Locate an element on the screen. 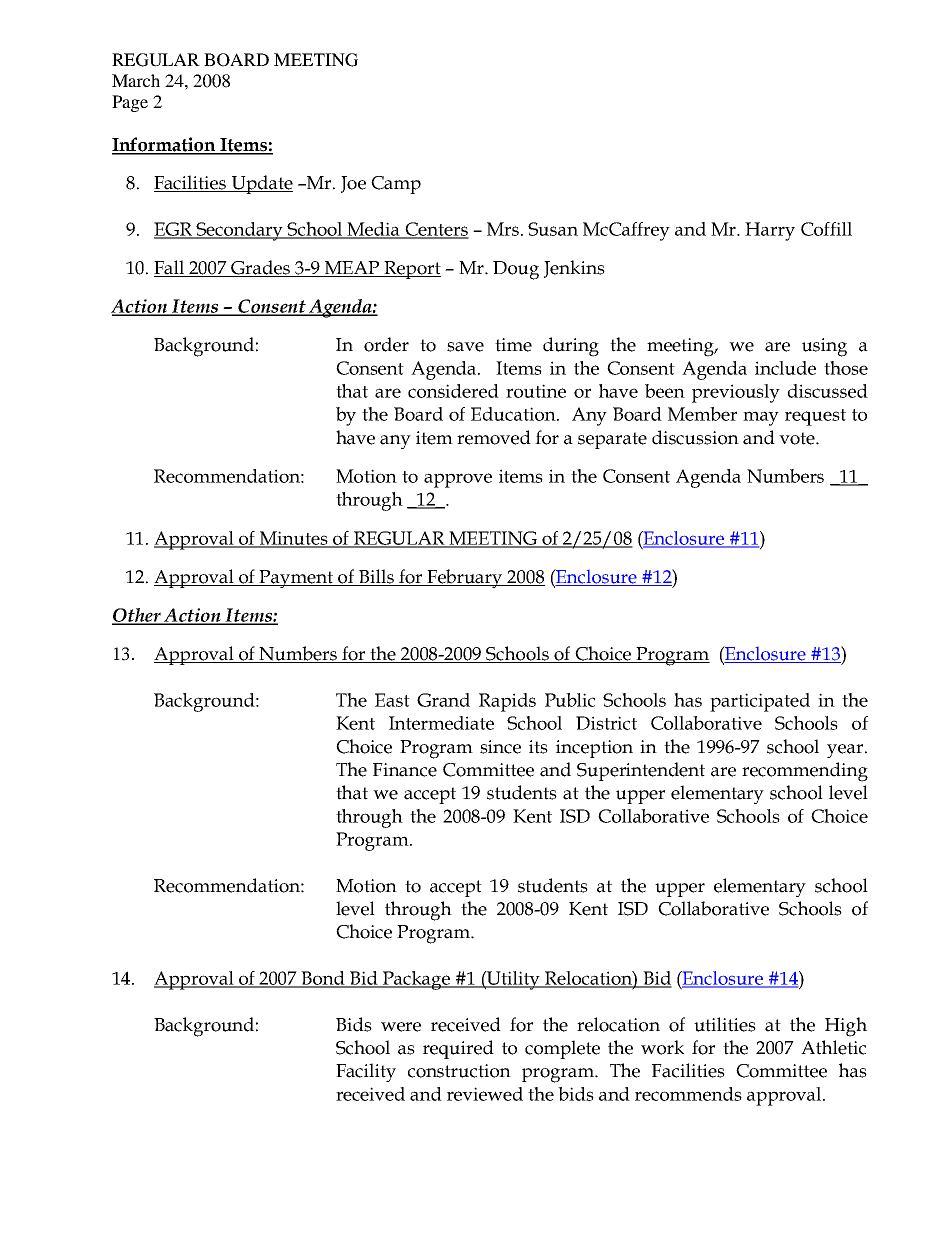 This screenshot has height=1233, width=952. Page is located at coordinates (130, 103).
